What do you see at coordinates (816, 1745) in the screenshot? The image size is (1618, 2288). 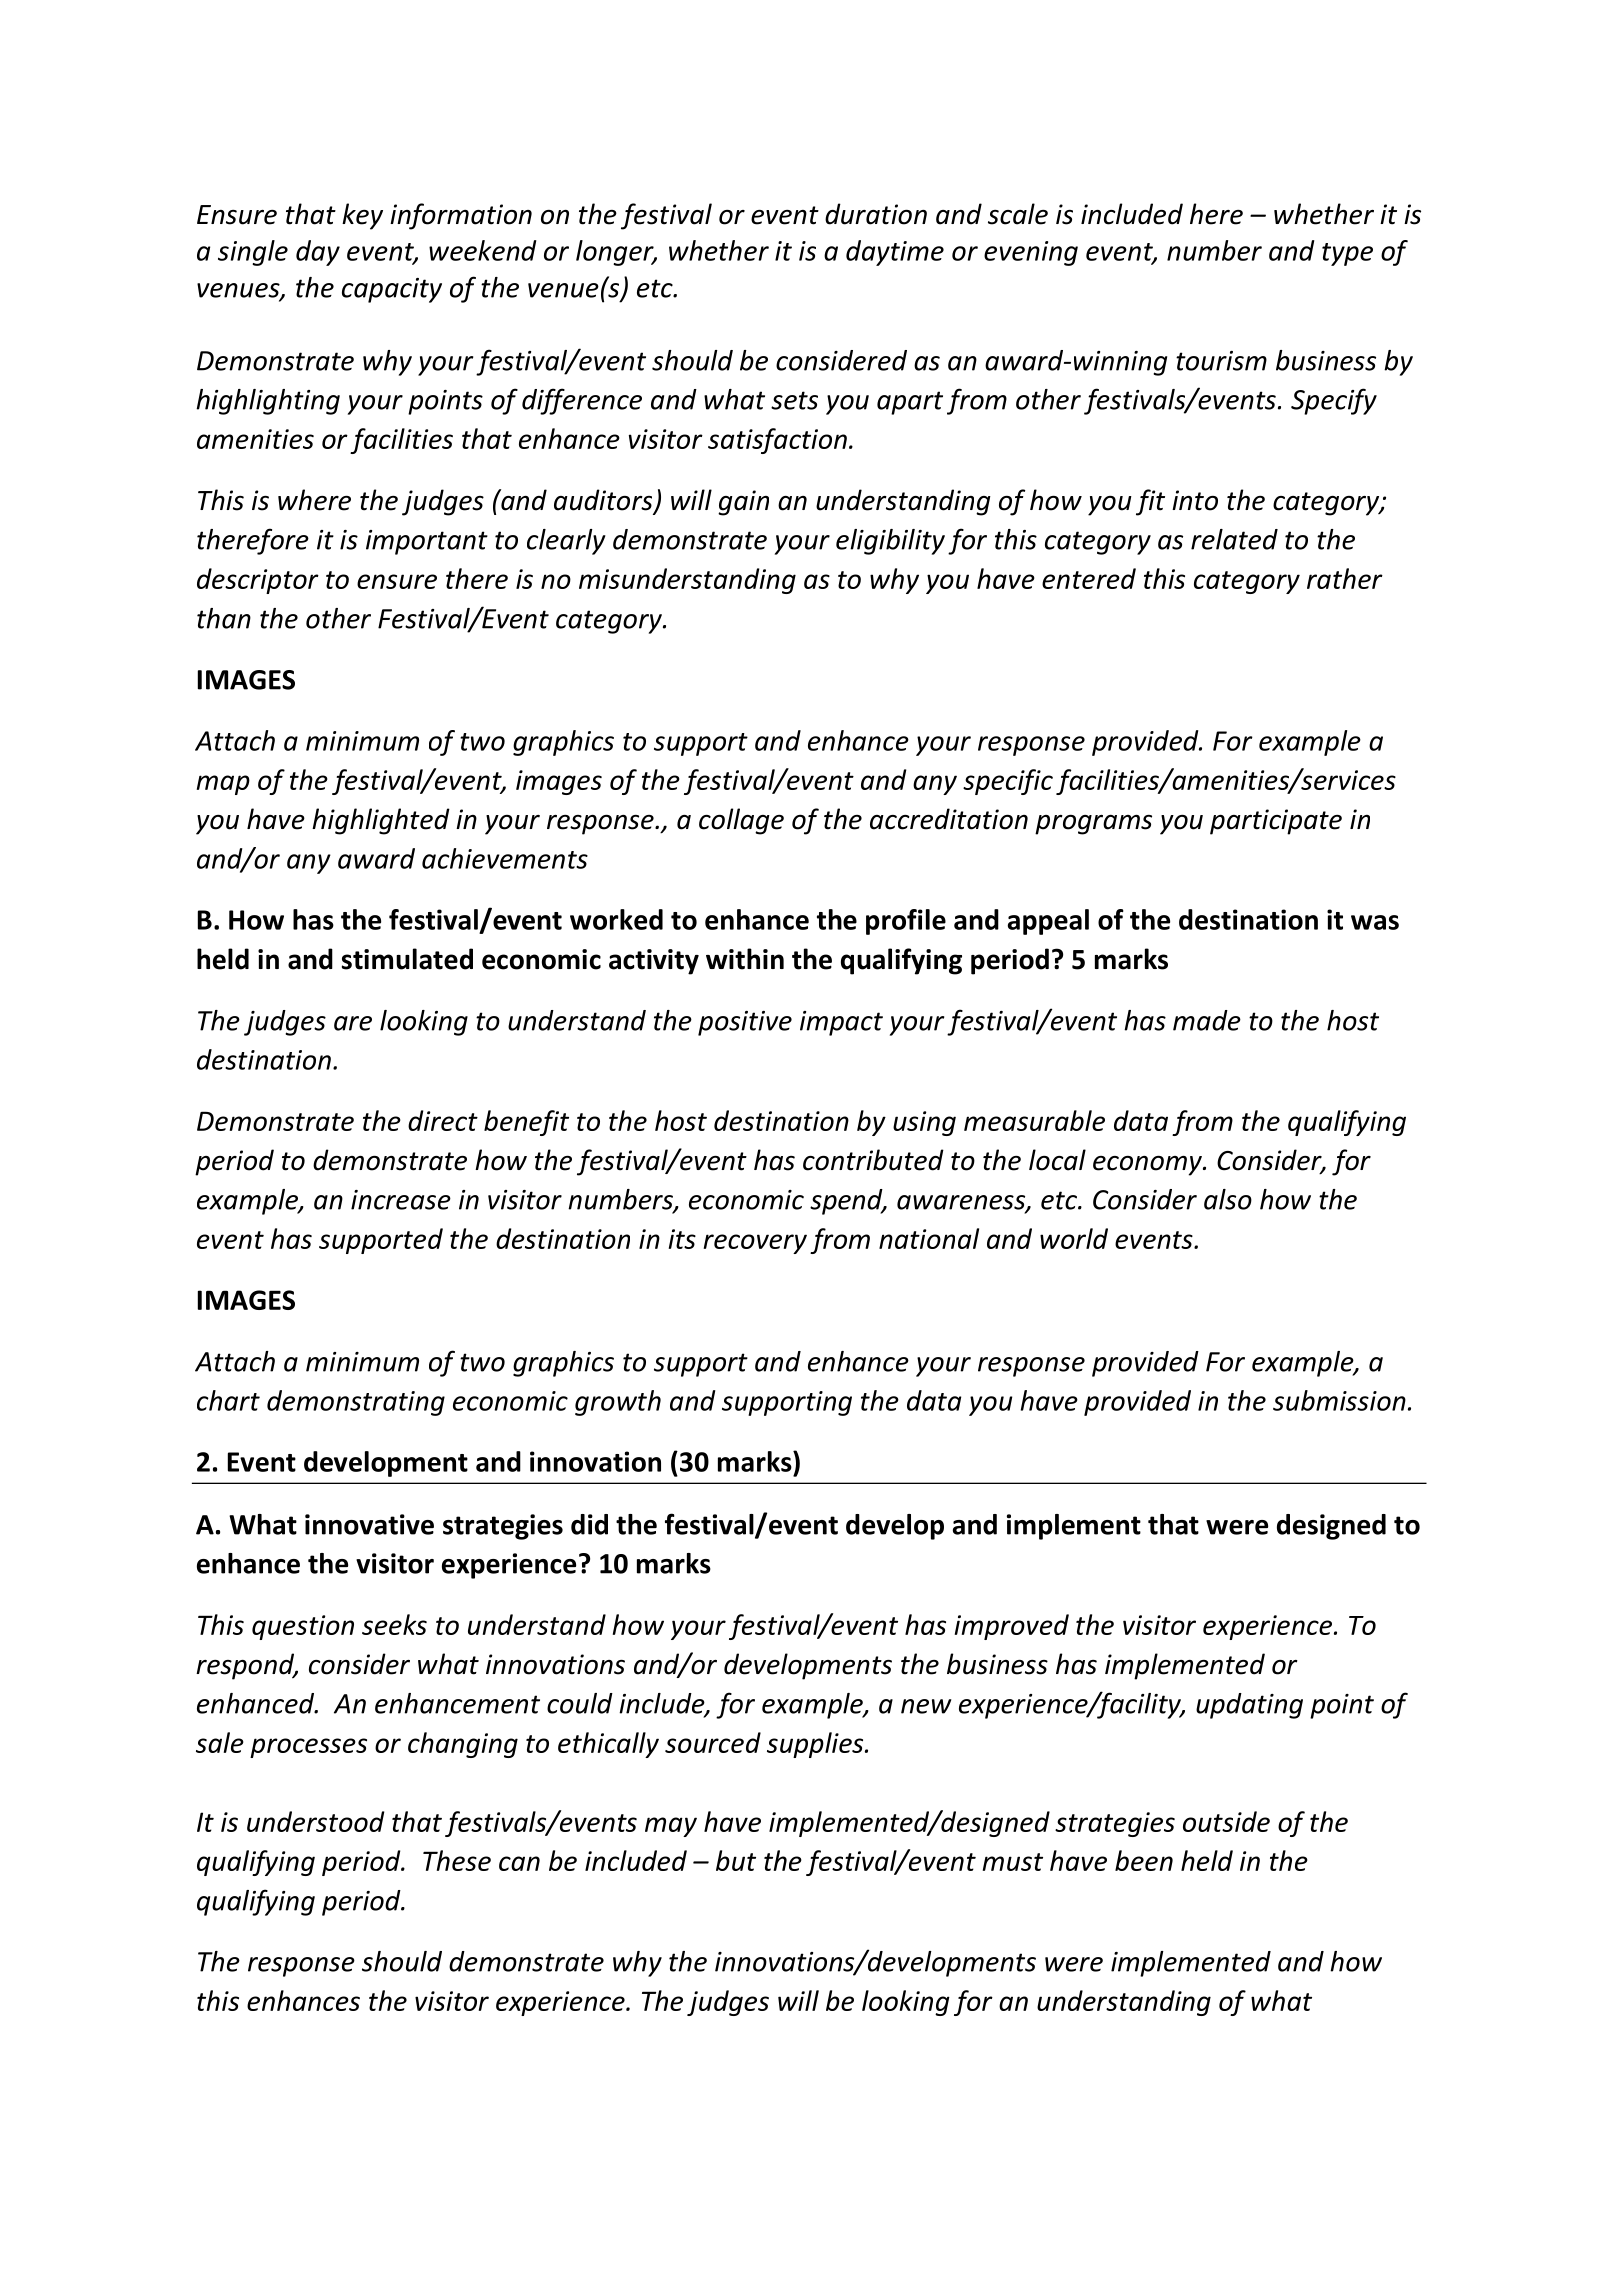 I see `supplies` at bounding box center [816, 1745].
